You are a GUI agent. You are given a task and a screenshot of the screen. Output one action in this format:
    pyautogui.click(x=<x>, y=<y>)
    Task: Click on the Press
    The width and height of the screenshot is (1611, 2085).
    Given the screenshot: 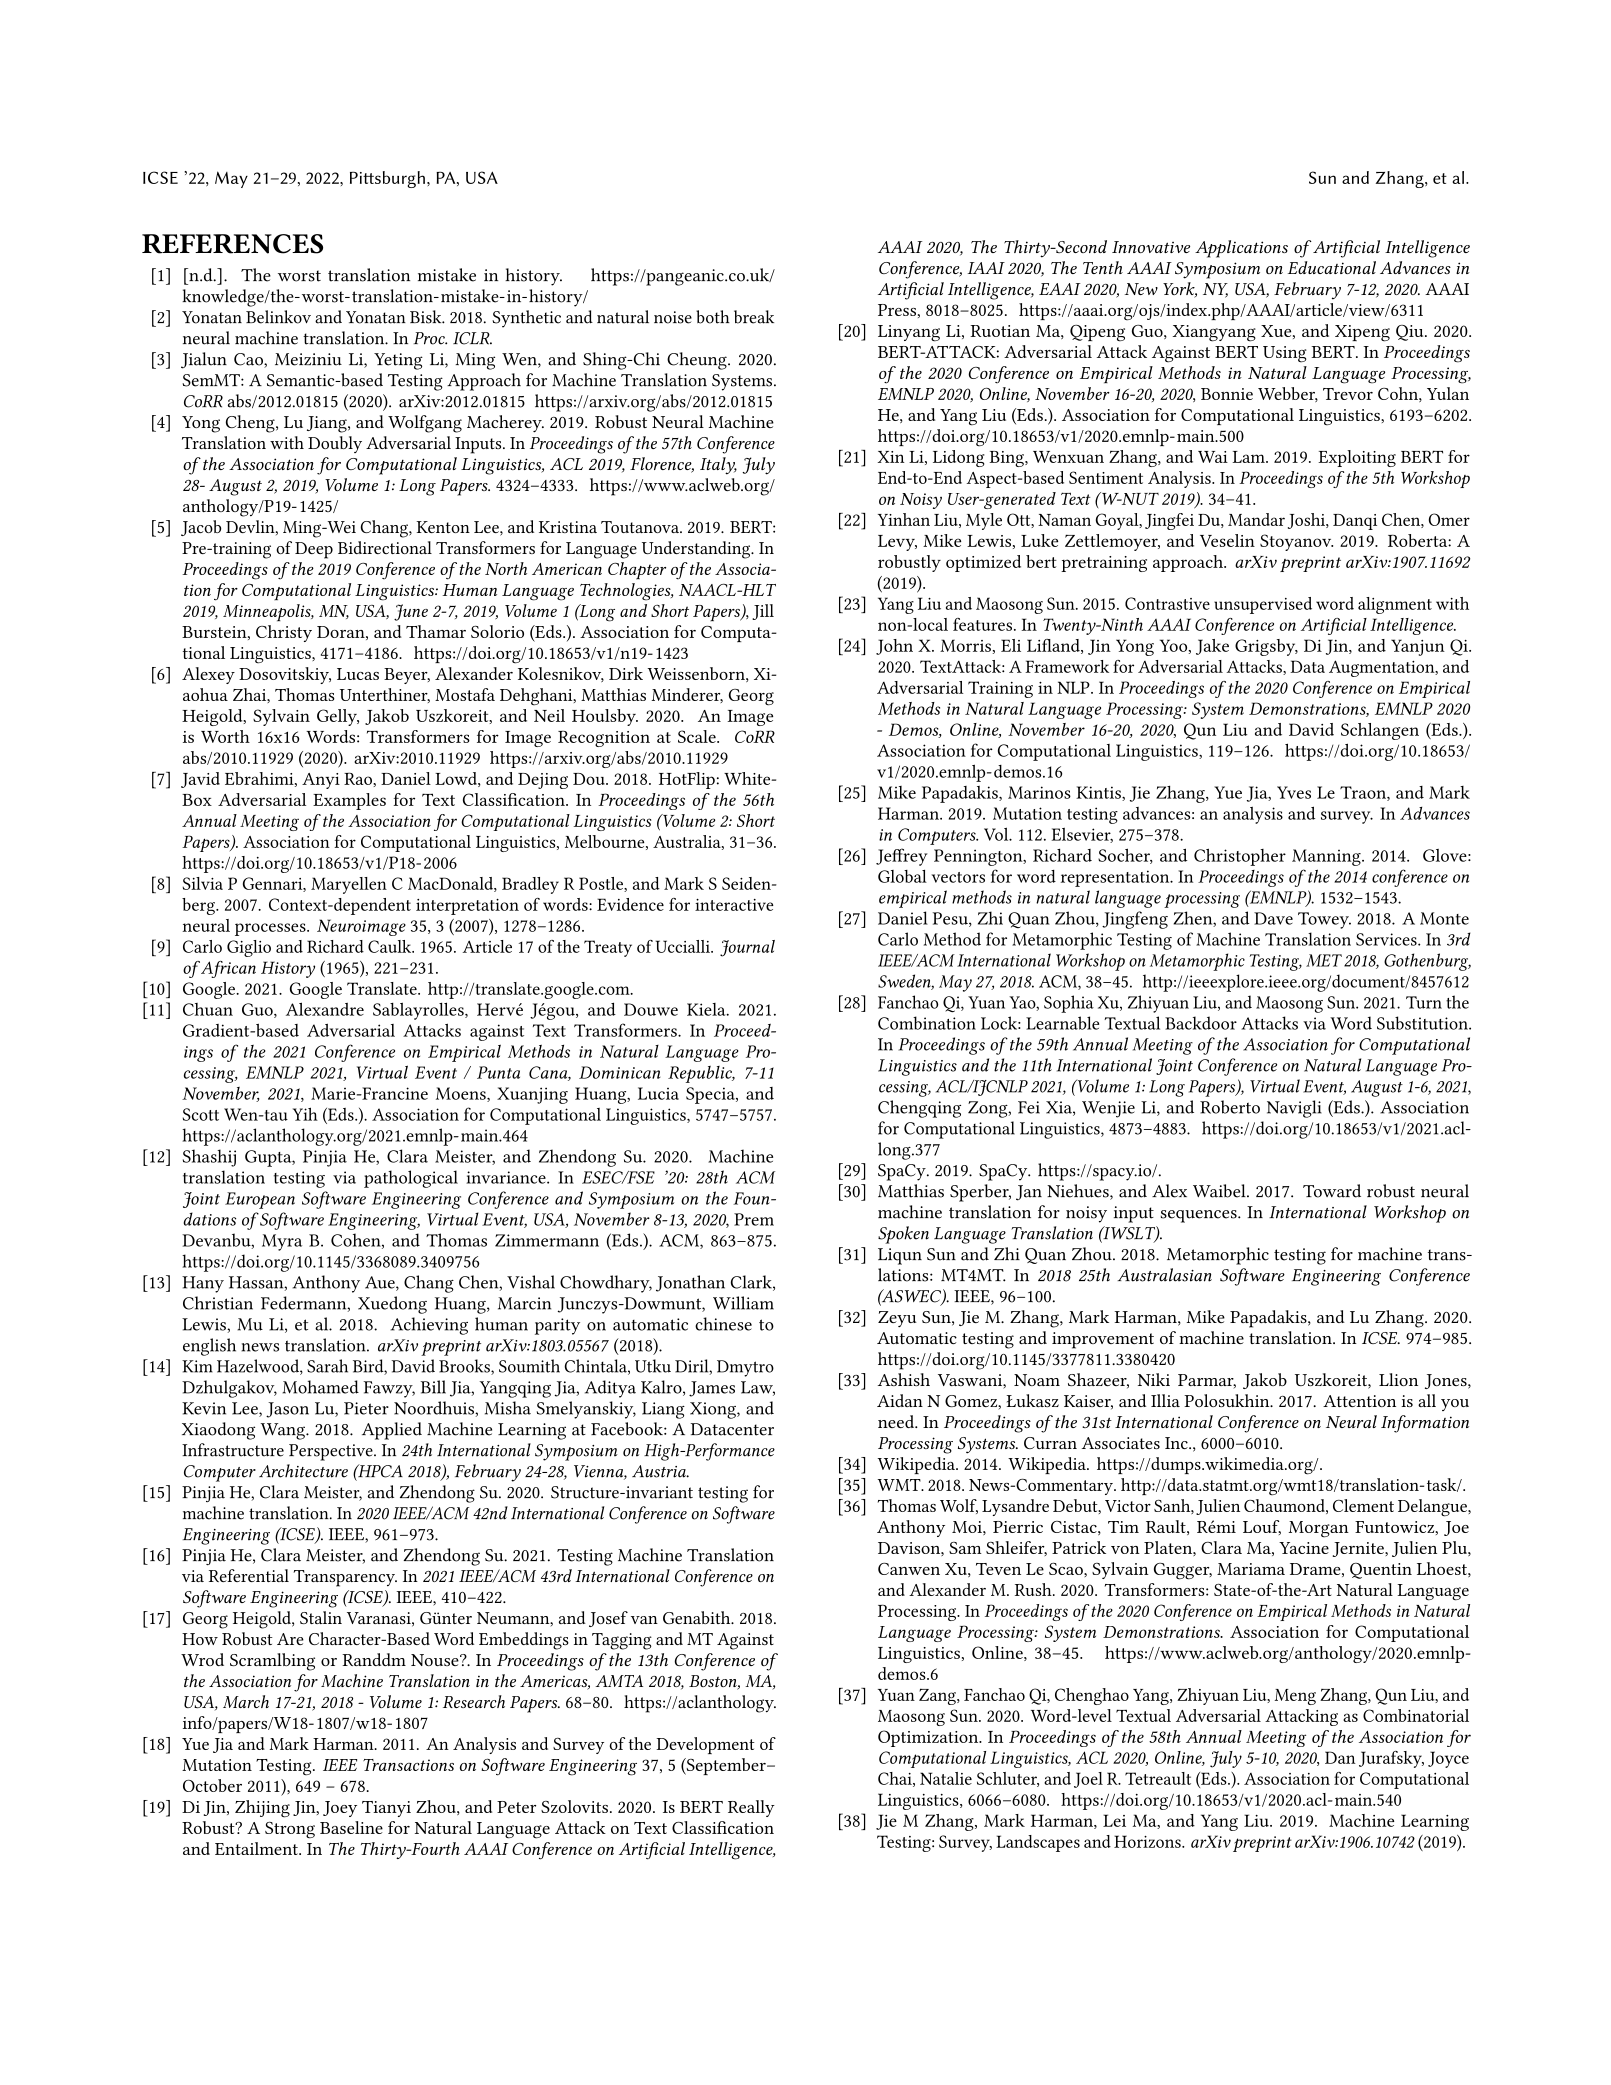 What is the action you would take?
    pyautogui.click(x=897, y=310)
